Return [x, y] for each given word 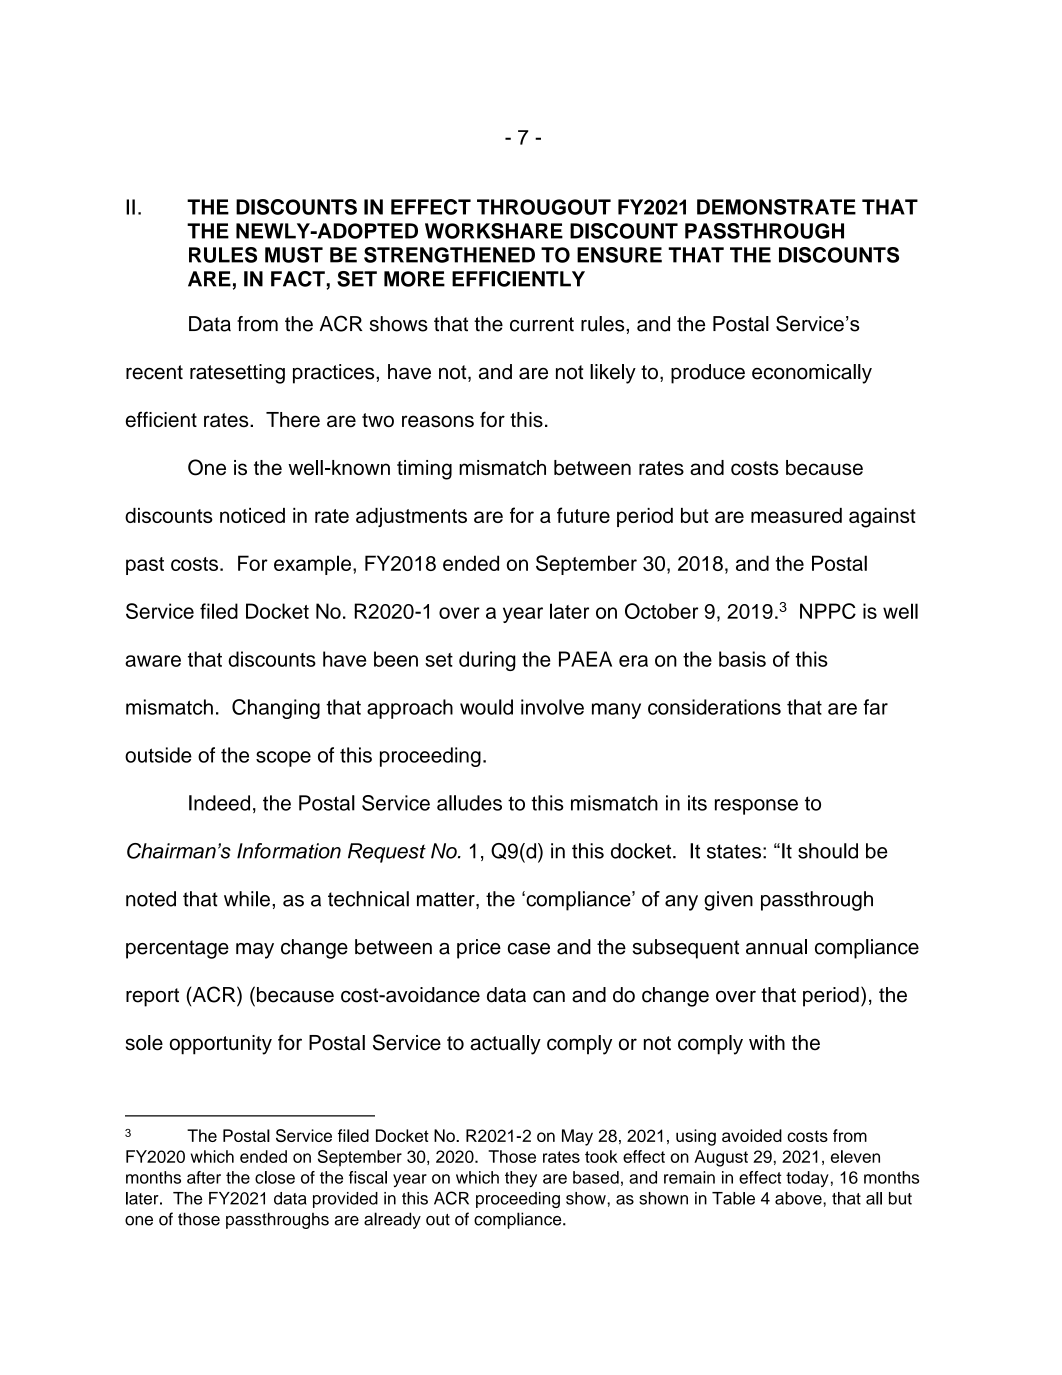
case [529, 949]
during [487, 661]
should [828, 851]
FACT [299, 280]
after [204, 1177]
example [312, 565]
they [521, 1179]
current [542, 324]
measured [796, 515]
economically [812, 374]
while [247, 899]
